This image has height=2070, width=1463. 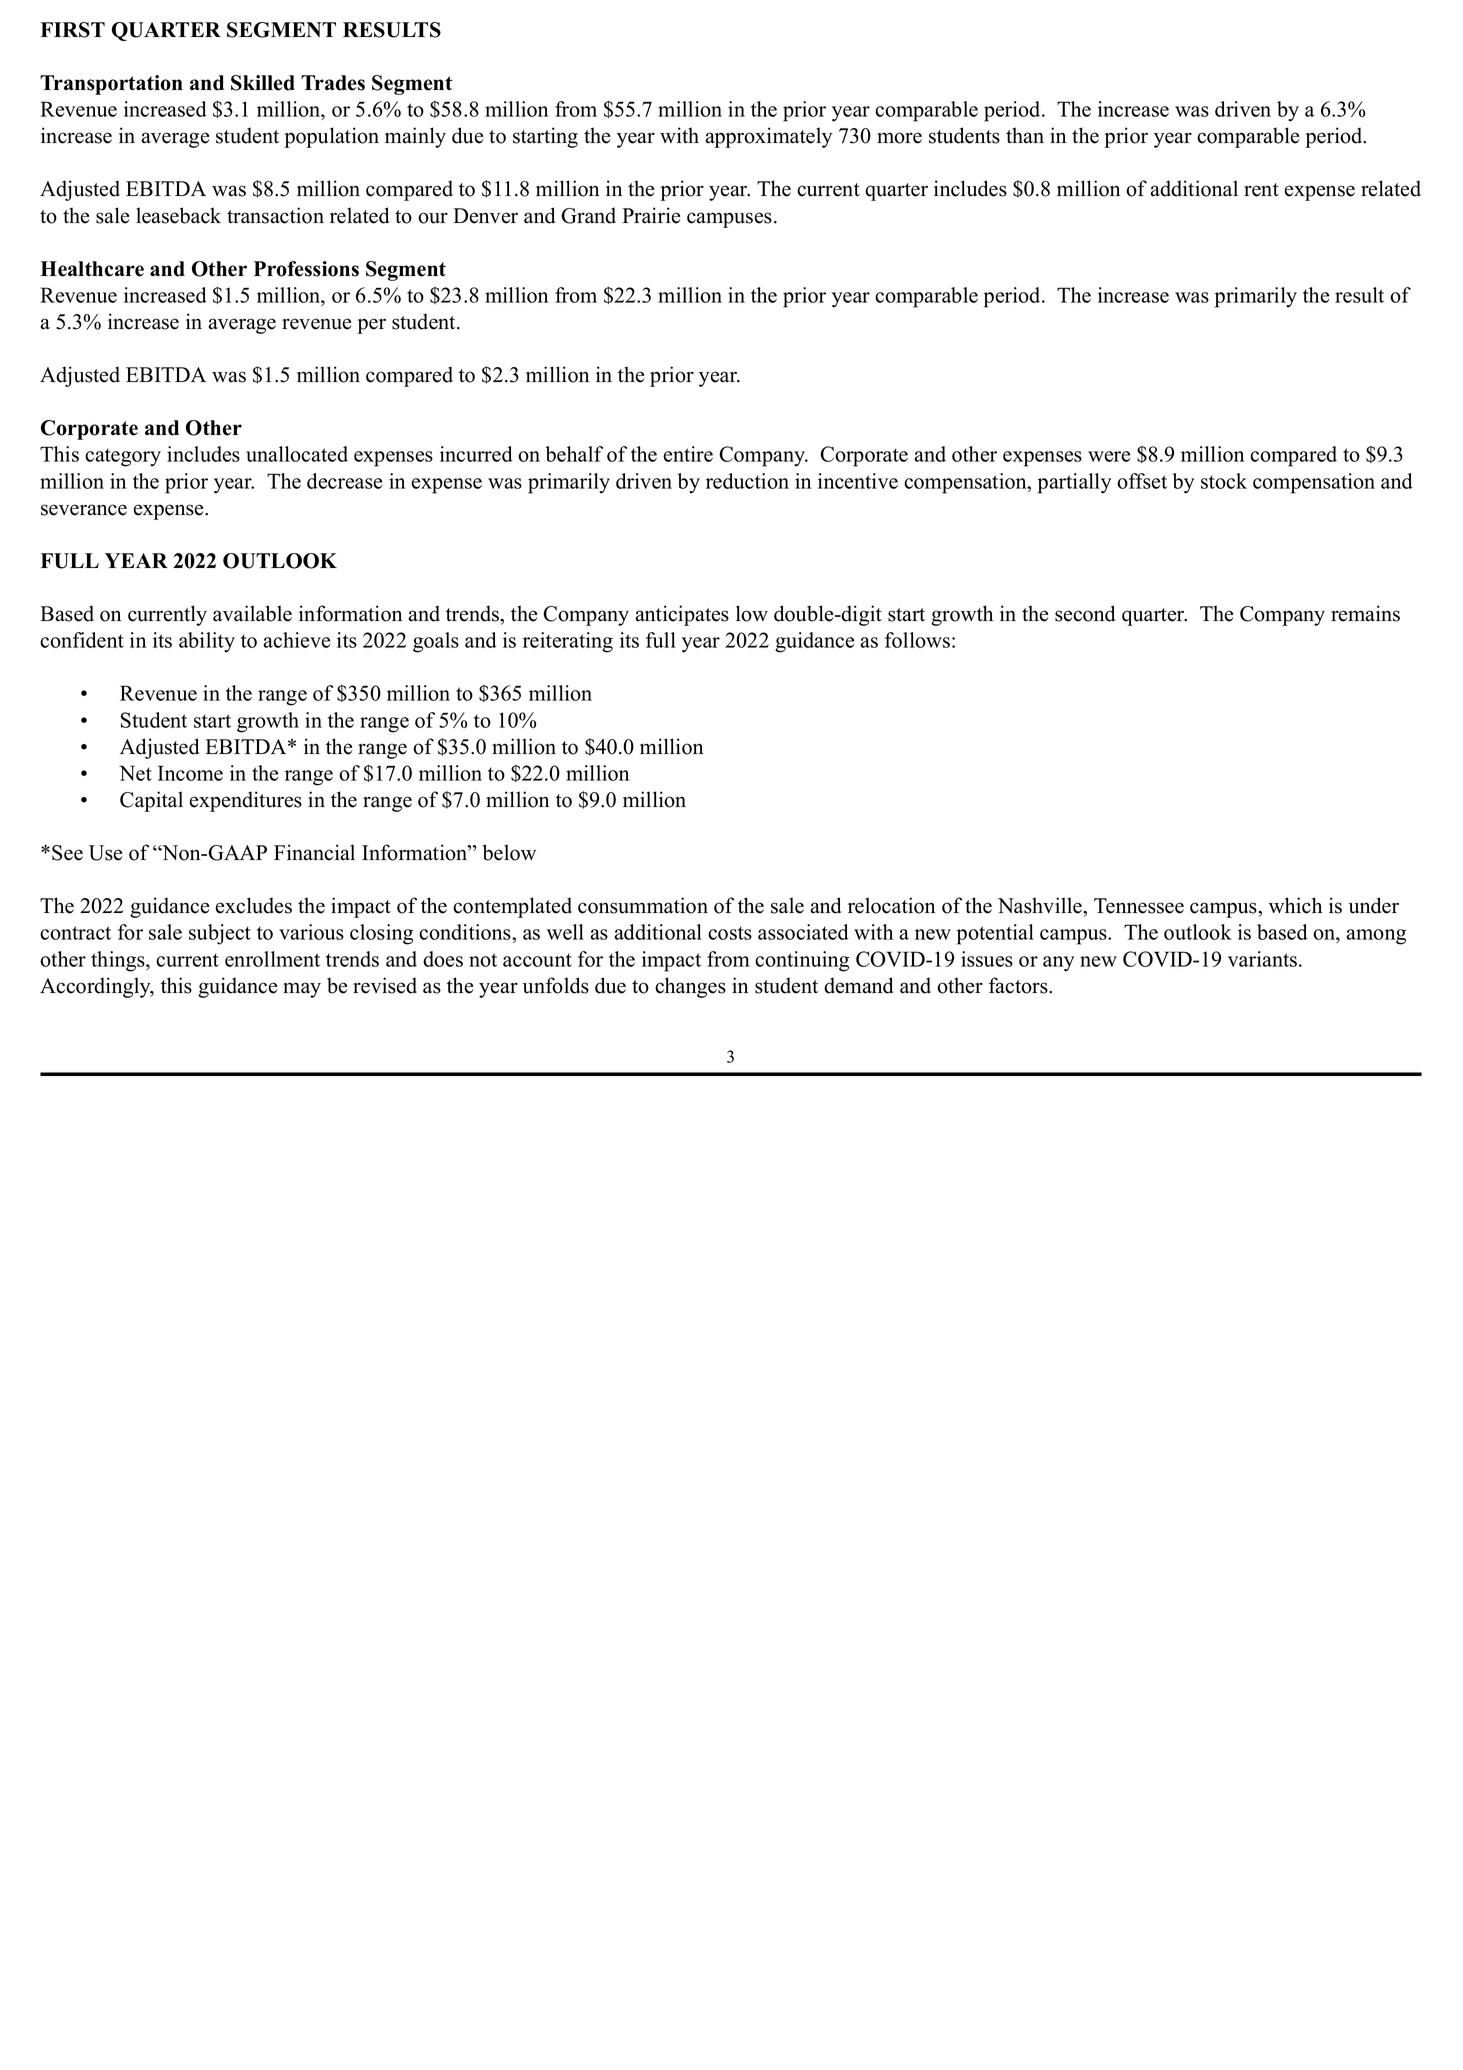 I want to click on than, so click(x=1025, y=135).
